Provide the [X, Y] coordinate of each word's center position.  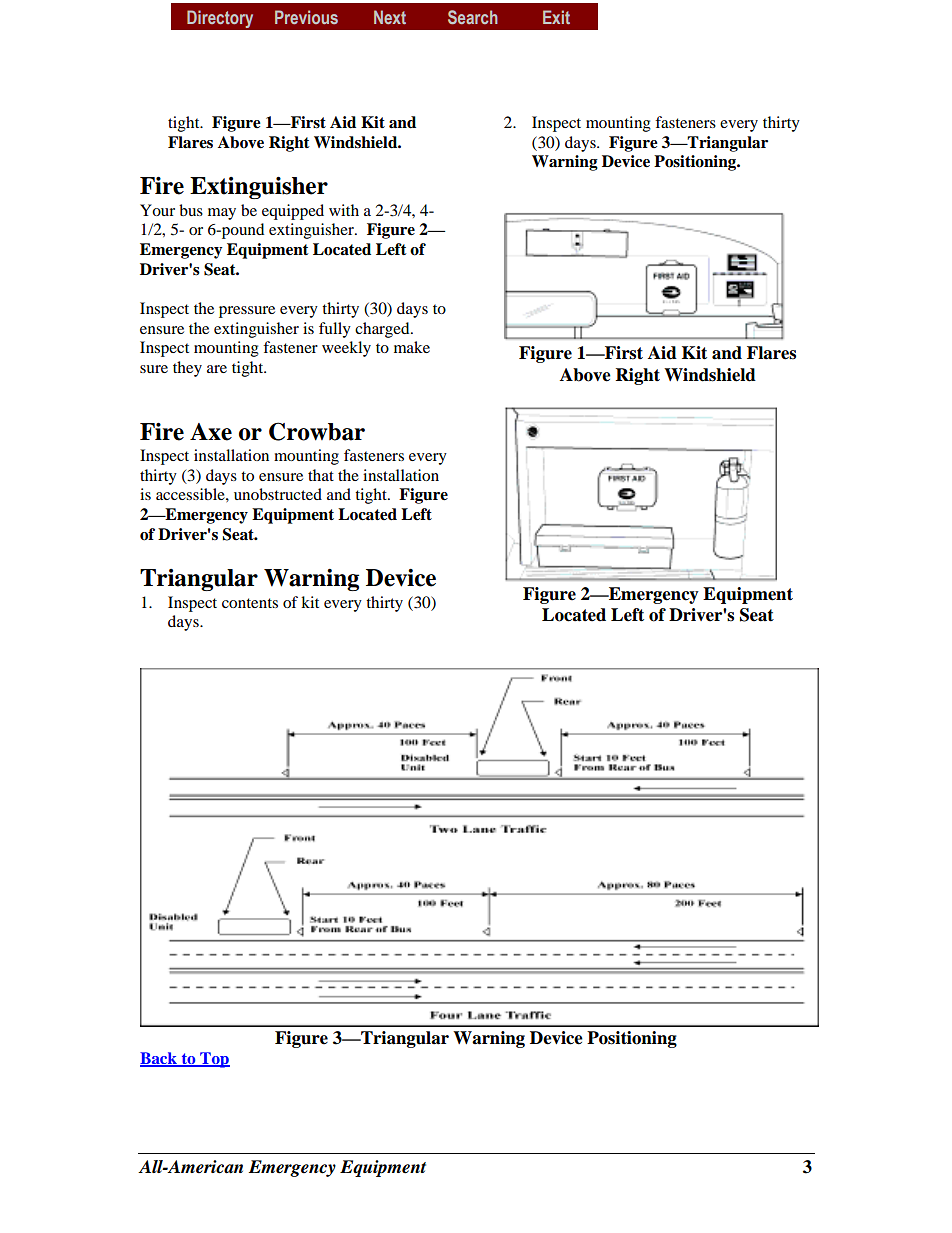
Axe [211, 432]
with [344, 210]
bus [191, 210]
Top [214, 1060]
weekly [346, 349]
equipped [293, 212]
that [321, 475]
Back [159, 1059]
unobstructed [278, 494]
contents [250, 603]
